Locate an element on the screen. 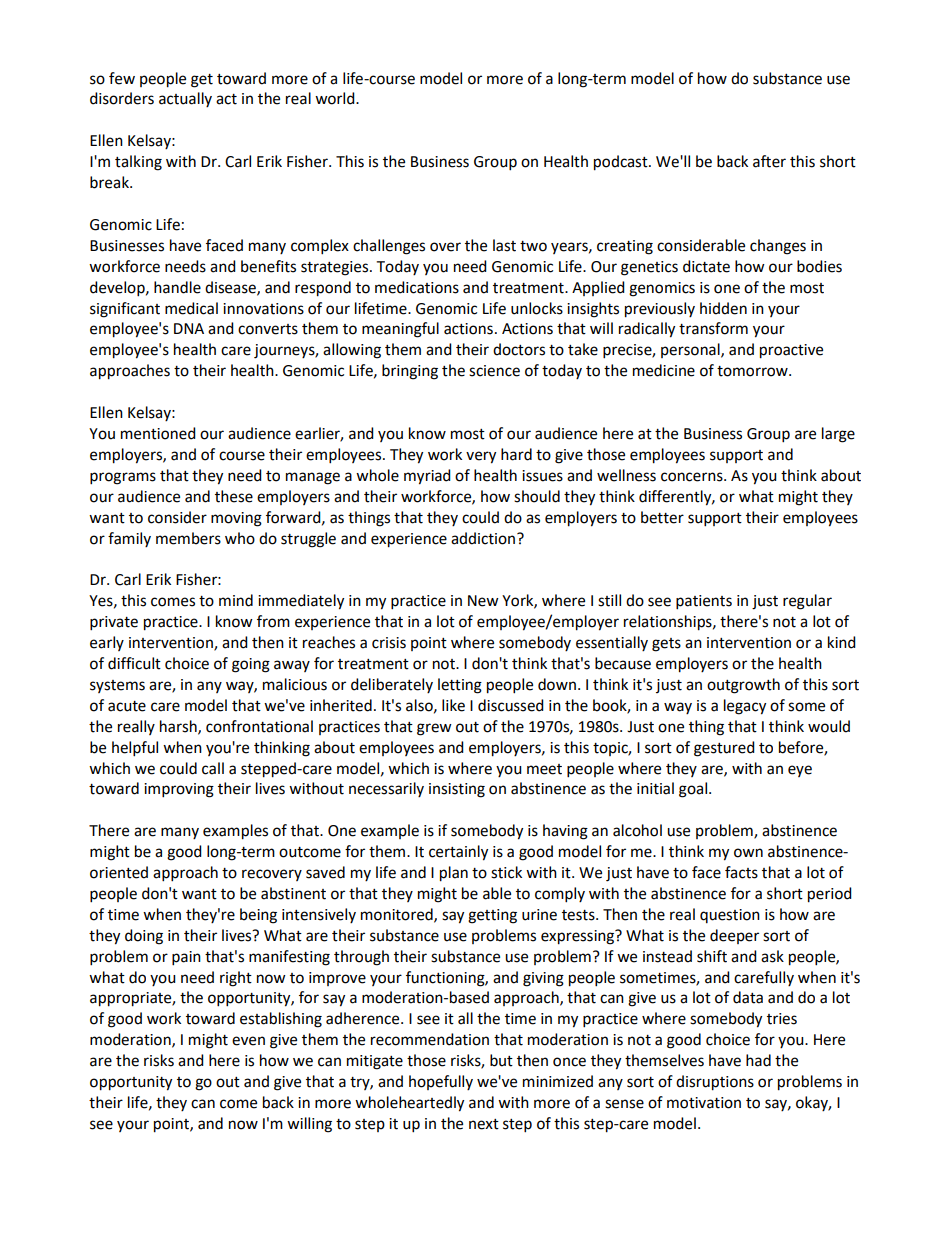  patients is located at coordinates (704, 602).
